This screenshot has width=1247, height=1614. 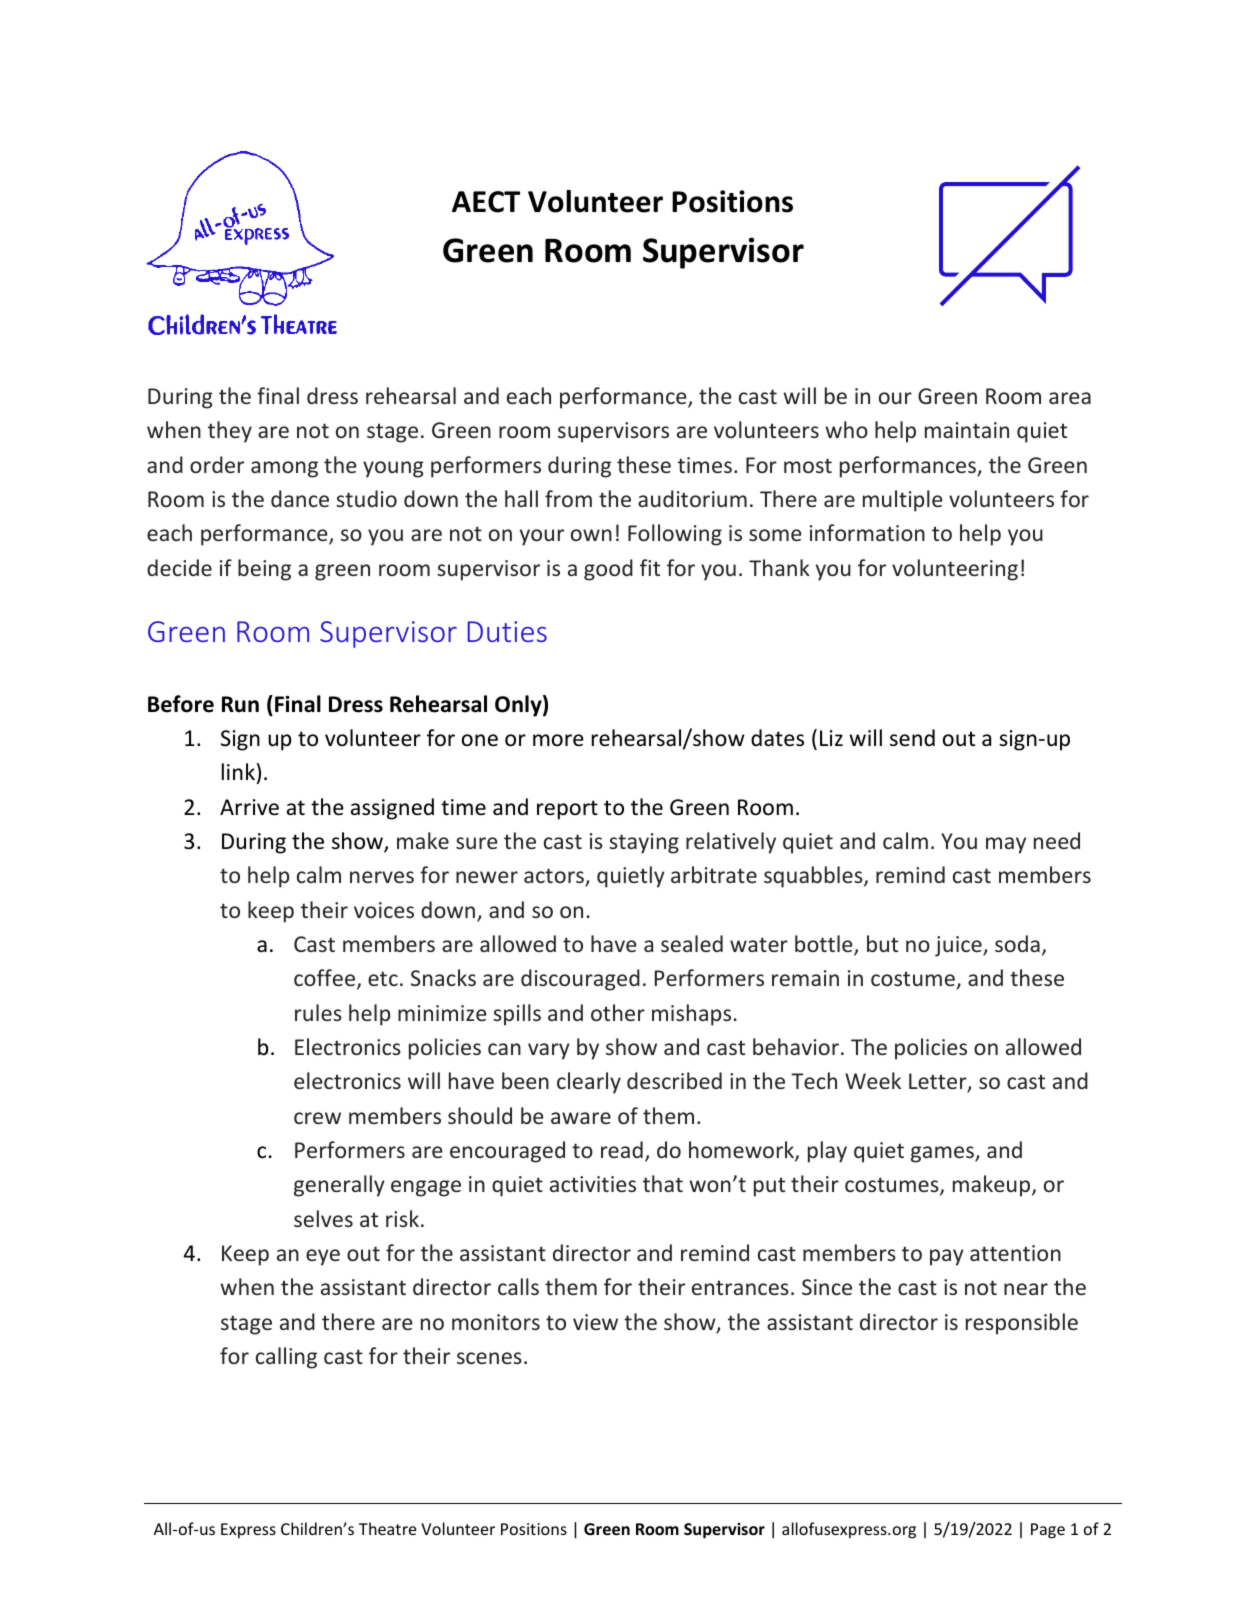 What do you see at coordinates (959, 946) in the screenshot?
I see `juice` at bounding box center [959, 946].
